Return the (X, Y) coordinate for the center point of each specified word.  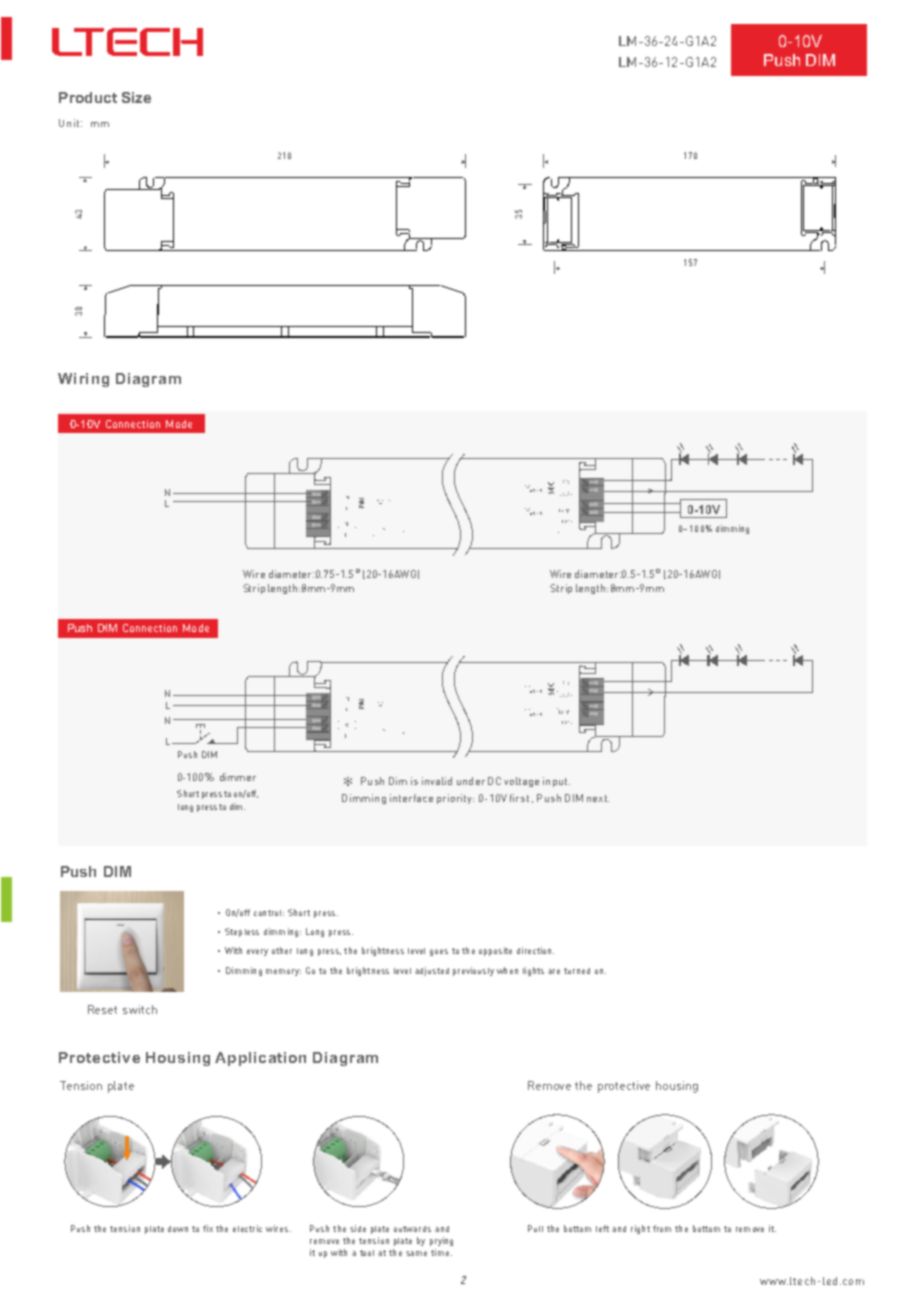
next (598, 798)
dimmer (238, 777)
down (178, 1229)
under (471, 781)
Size (136, 97)
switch (140, 1009)
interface (411, 798)
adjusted (432, 971)
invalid (437, 781)
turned (577, 971)
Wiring (83, 380)
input (556, 782)
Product (88, 97)
